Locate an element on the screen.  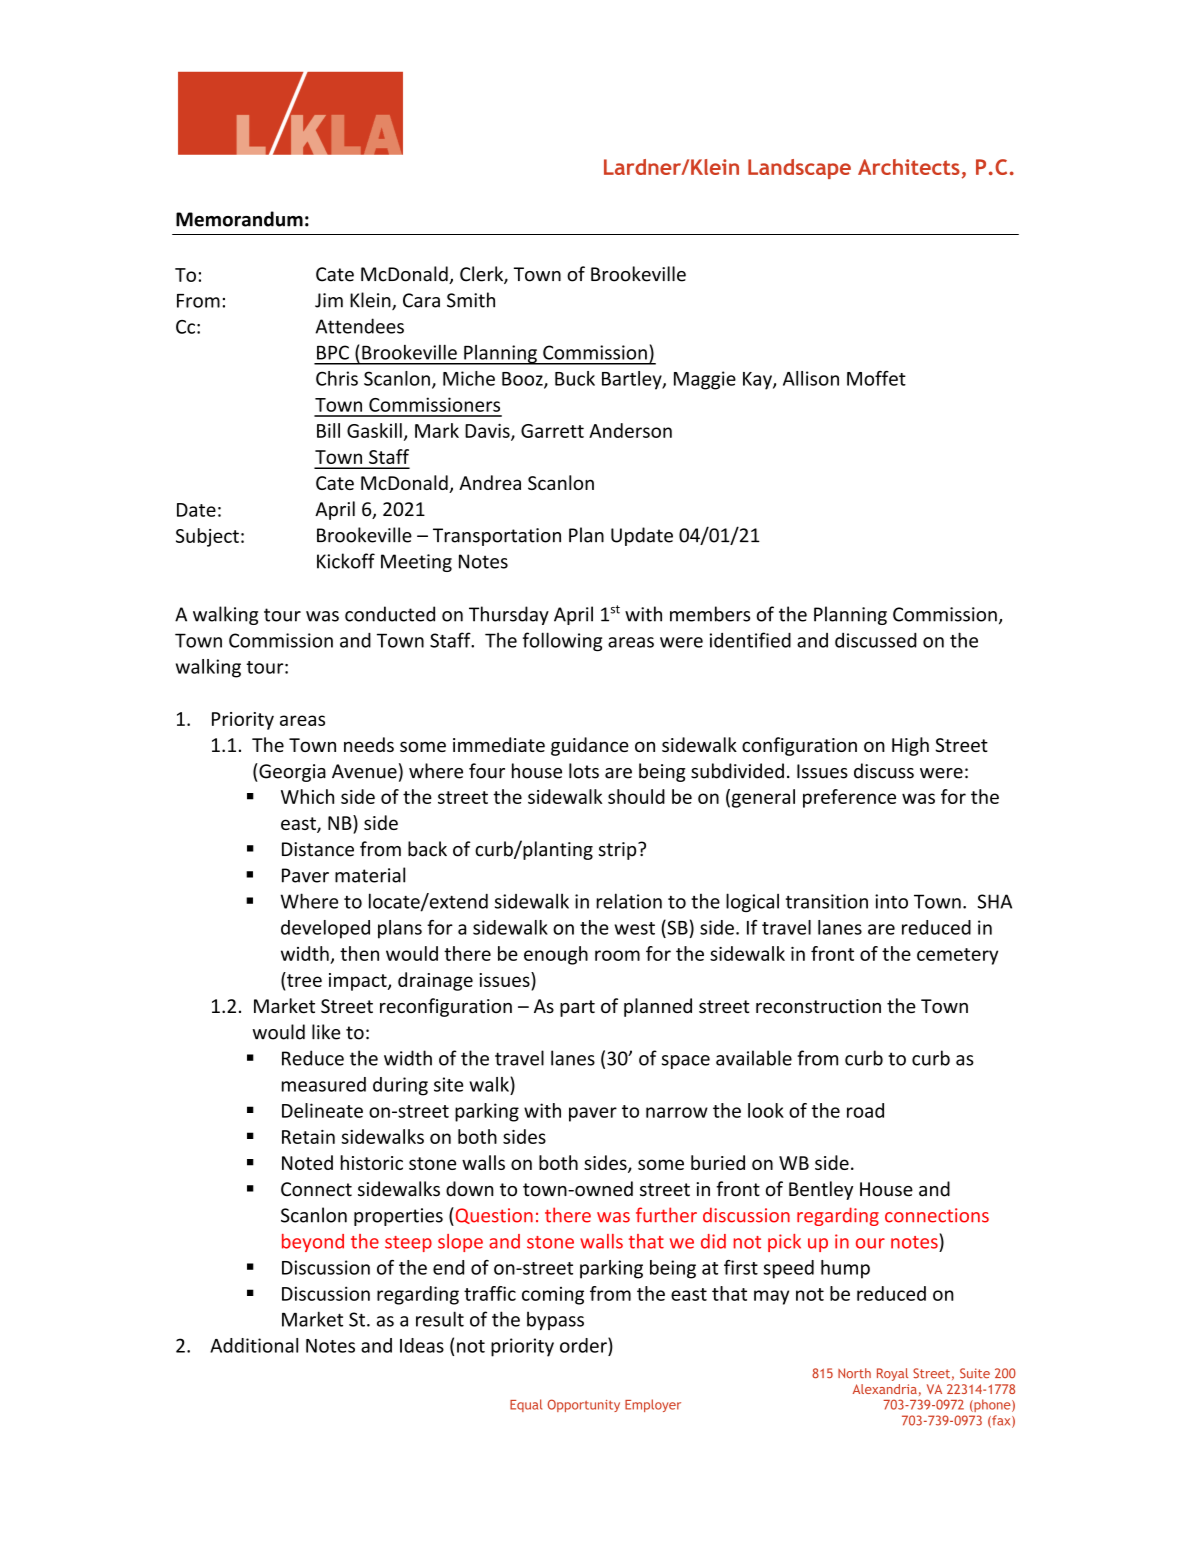
High is located at coordinates (910, 746).
